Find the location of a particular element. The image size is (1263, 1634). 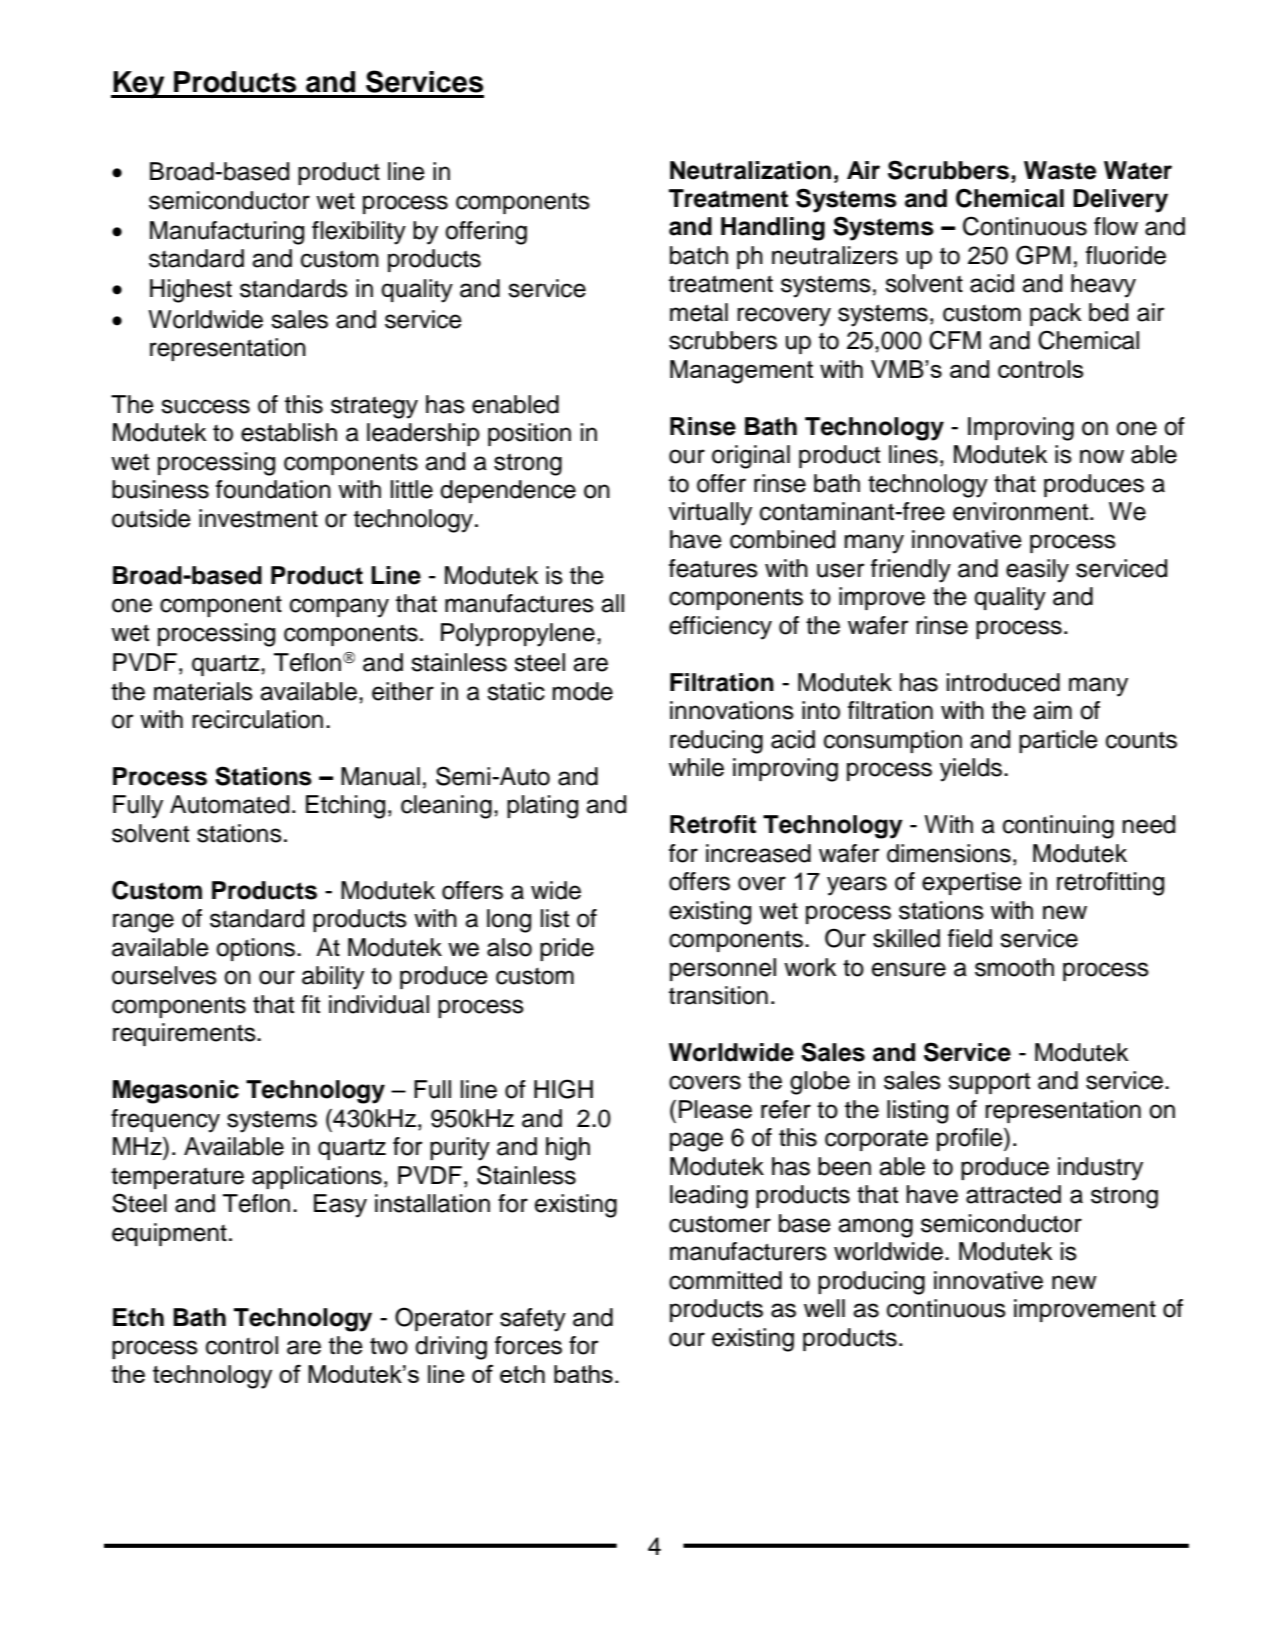

Key is located at coordinates (139, 85).
